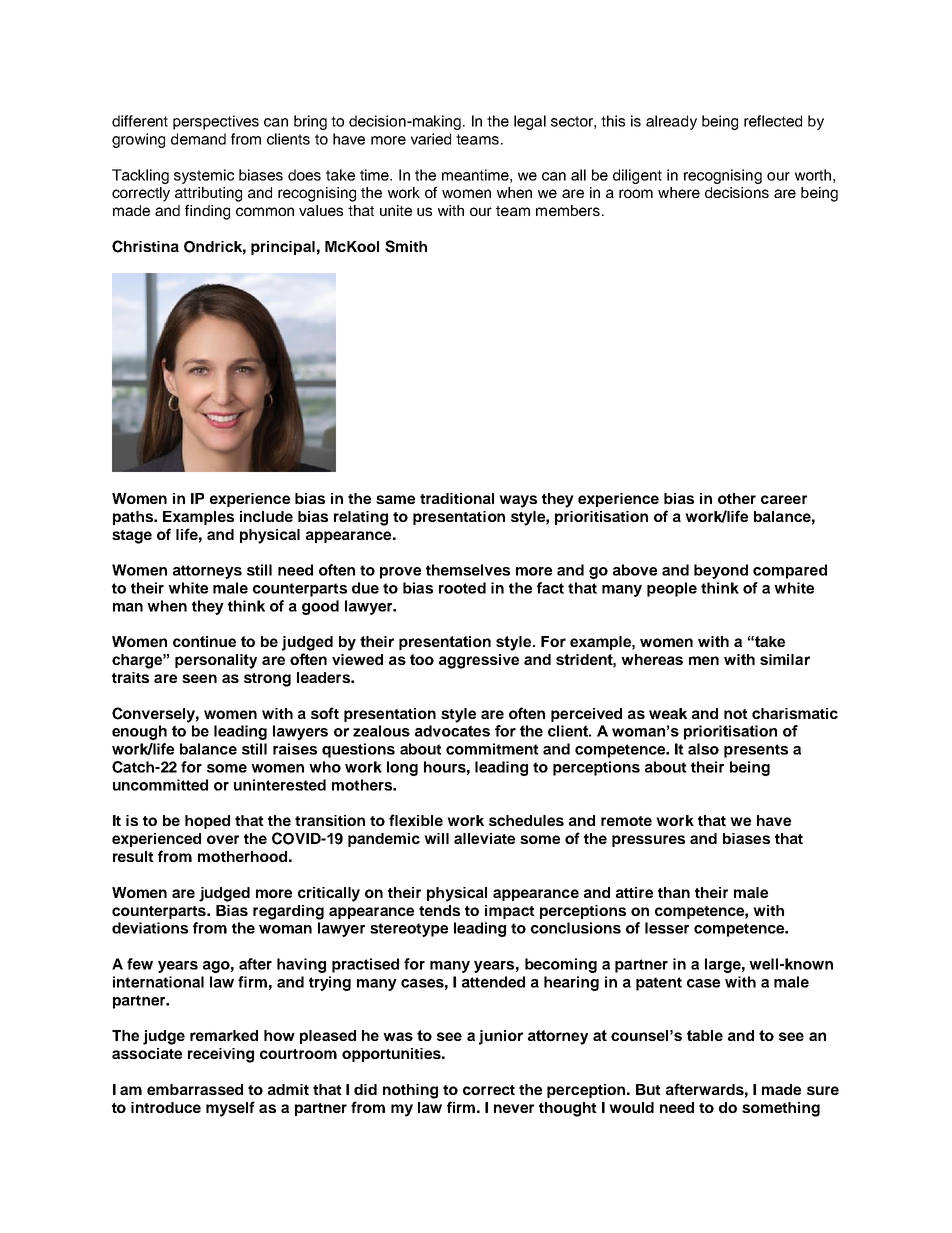 This page has width=952, height=1233. What do you see at coordinates (198, 139) in the page?
I see `demand` at bounding box center [198, 139].
